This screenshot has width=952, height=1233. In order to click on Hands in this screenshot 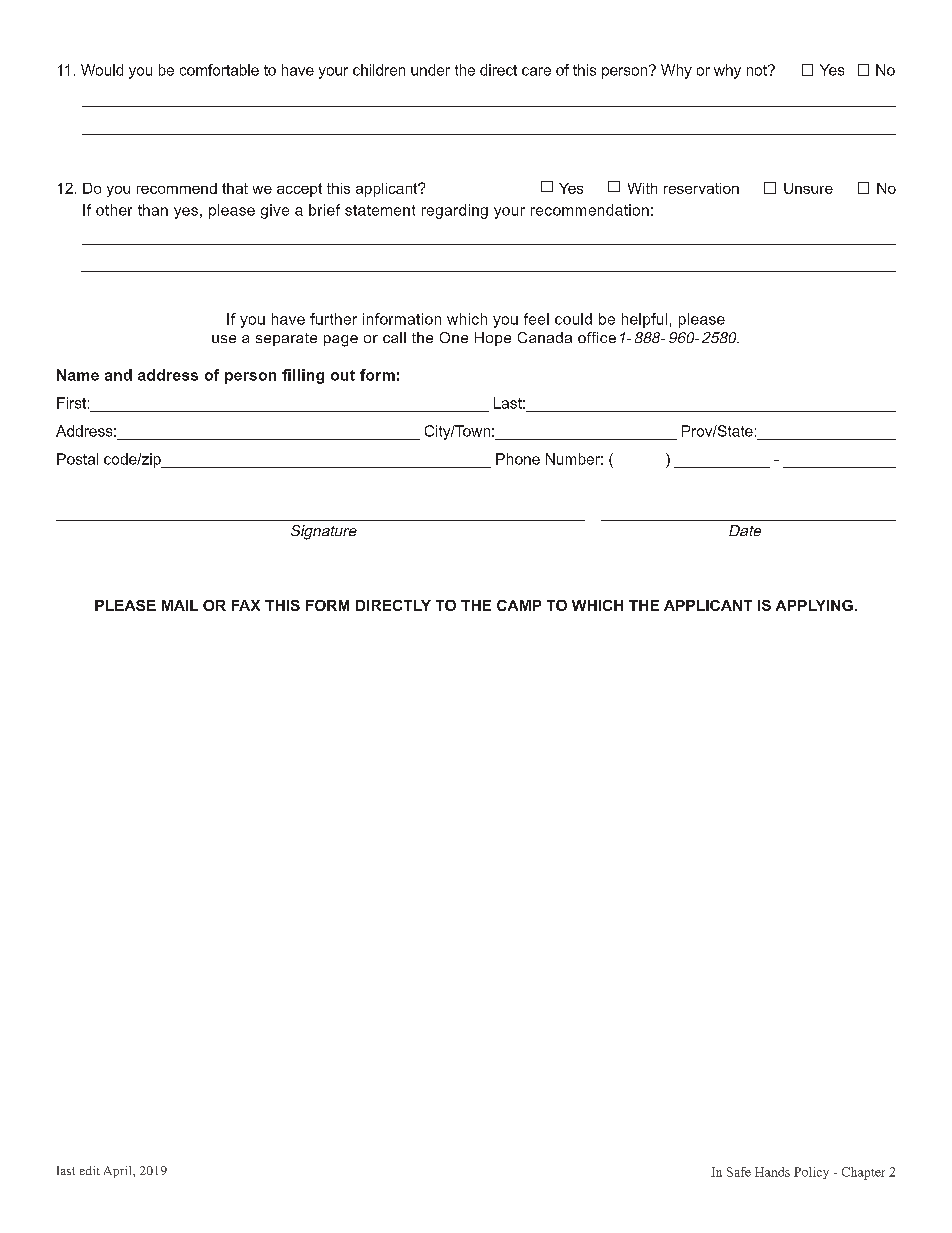, I will do `click(772, 1172)`.
